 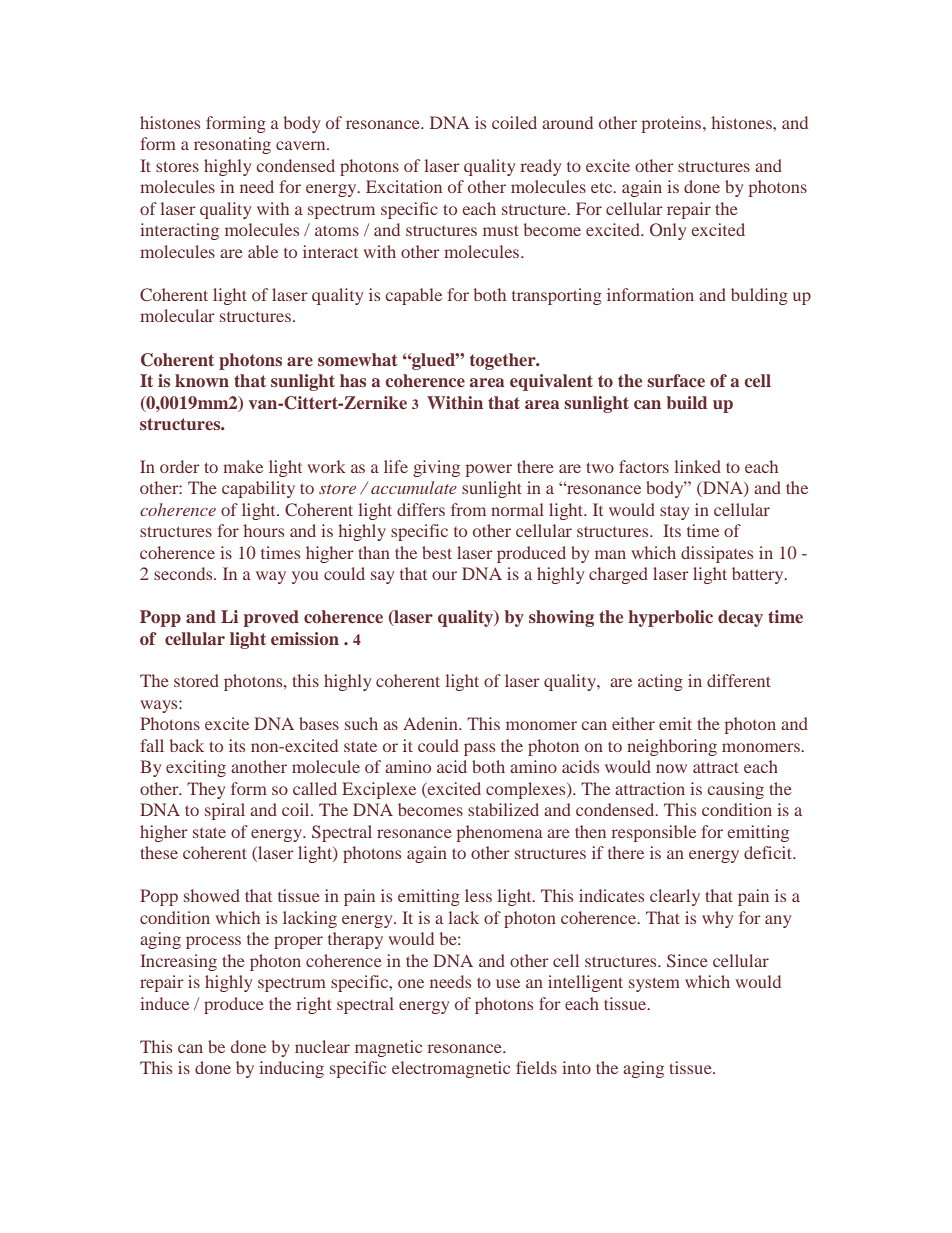 What do you see at coordinates (232, 145) in the page?
I see `resonating` at bounding box center [232, 145].
